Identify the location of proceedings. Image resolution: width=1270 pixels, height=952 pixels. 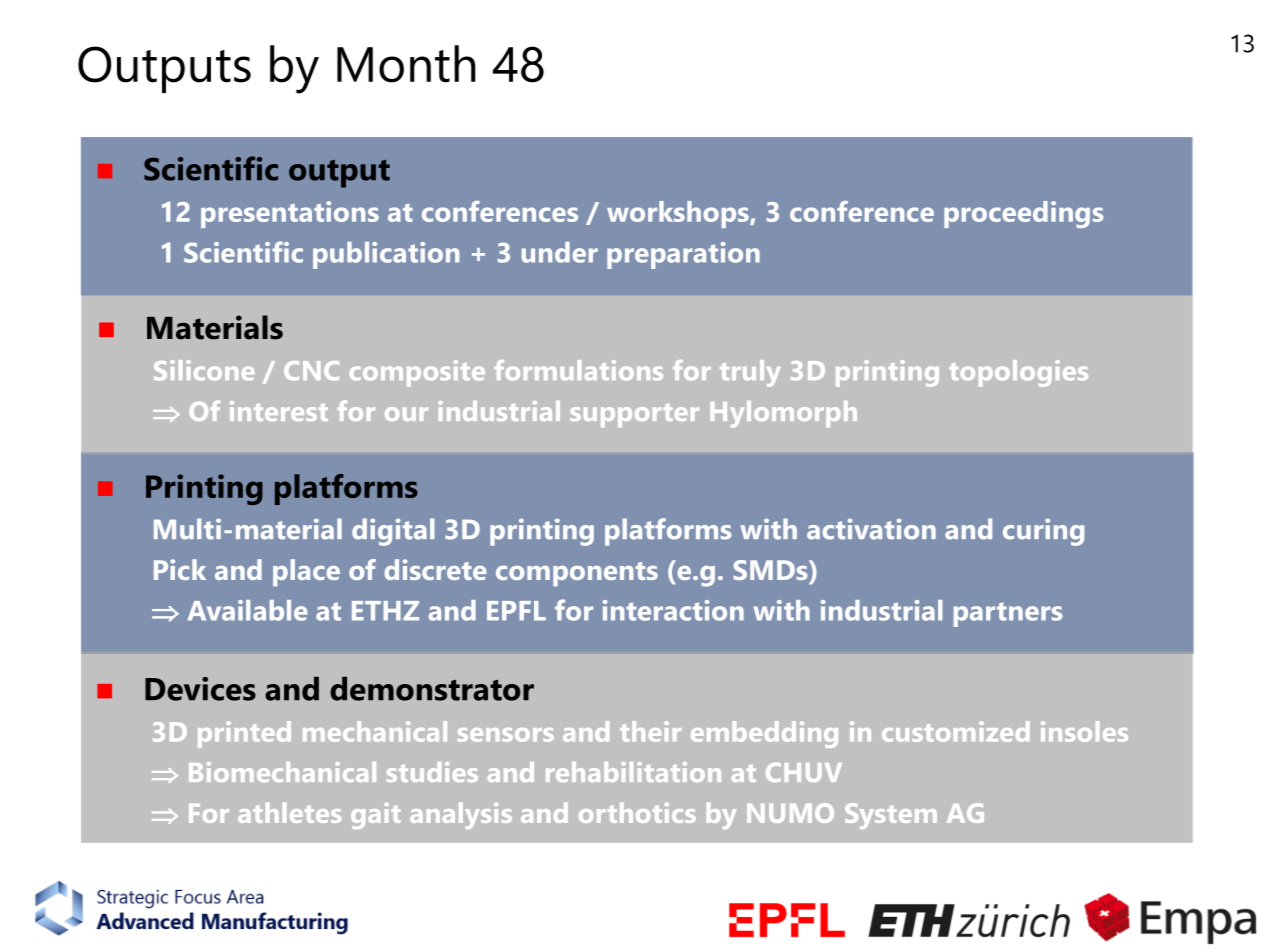
(1023, 214).
